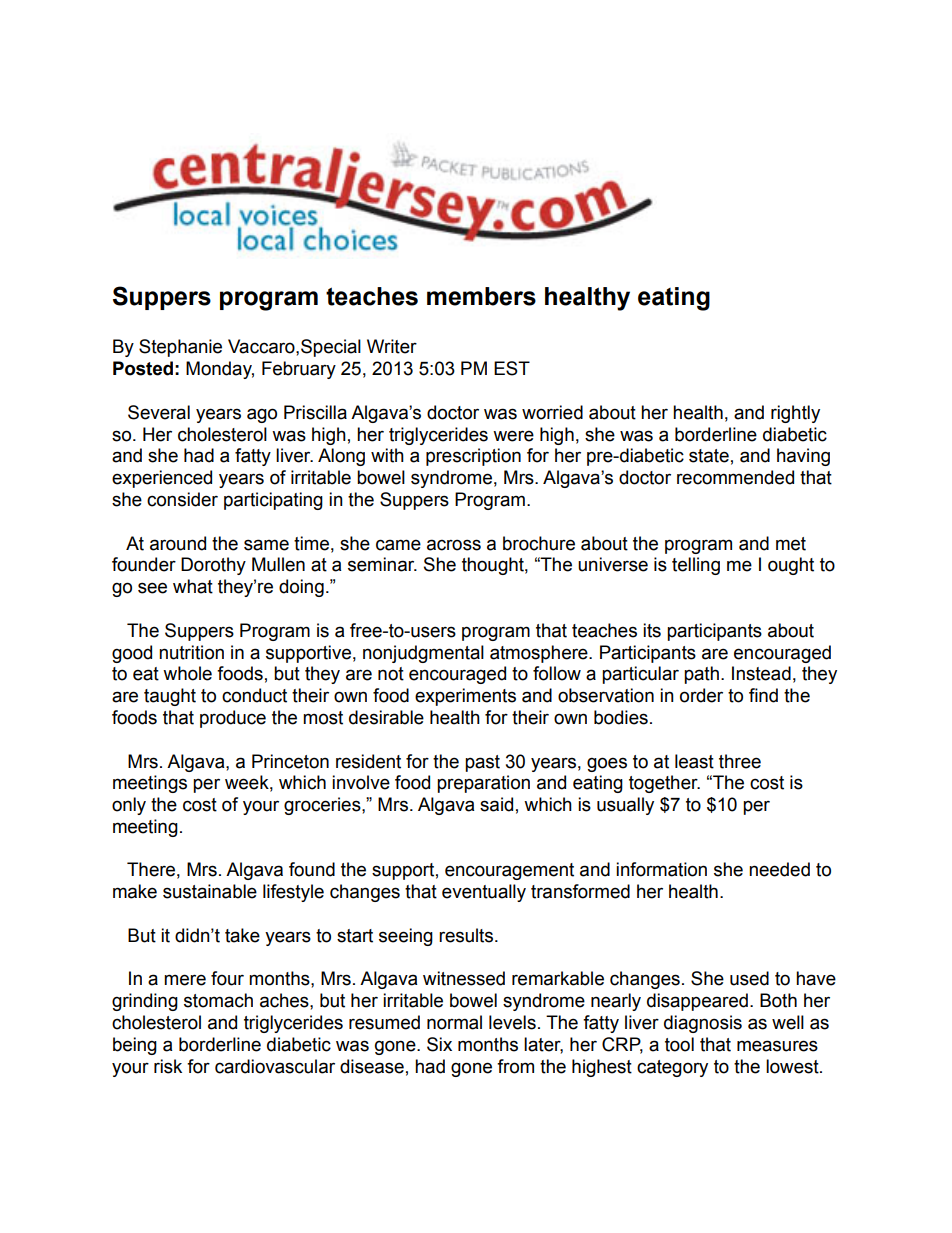 This screenshot has height=1233, width=952. Describe the element at coordinates (481, 296) in the screenshot. I see `members` at that location.
